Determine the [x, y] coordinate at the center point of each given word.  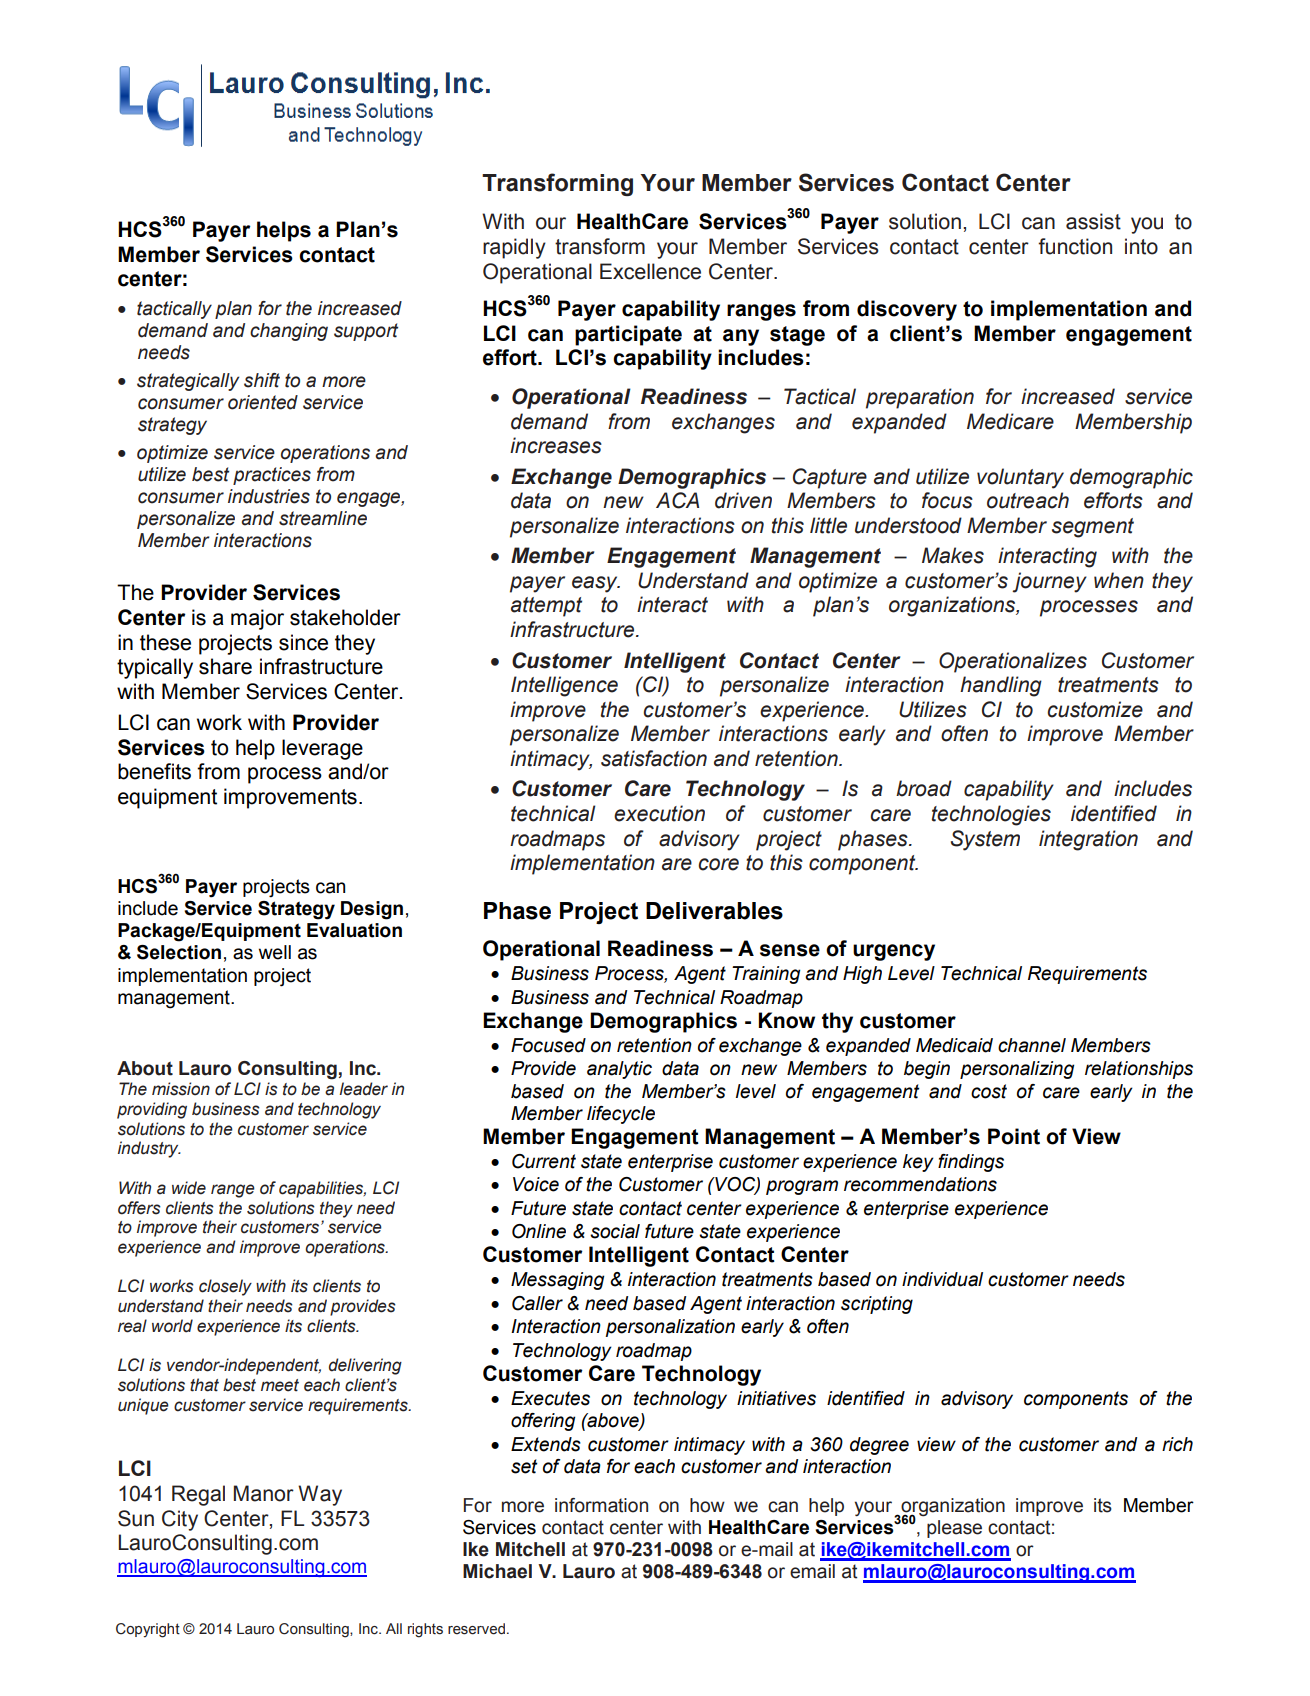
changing [289, 332]
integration [1088, 840]
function [1075, 246]
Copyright [148, 1630]
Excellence [650, 271]
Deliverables [714, 911]
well [275, 952]
